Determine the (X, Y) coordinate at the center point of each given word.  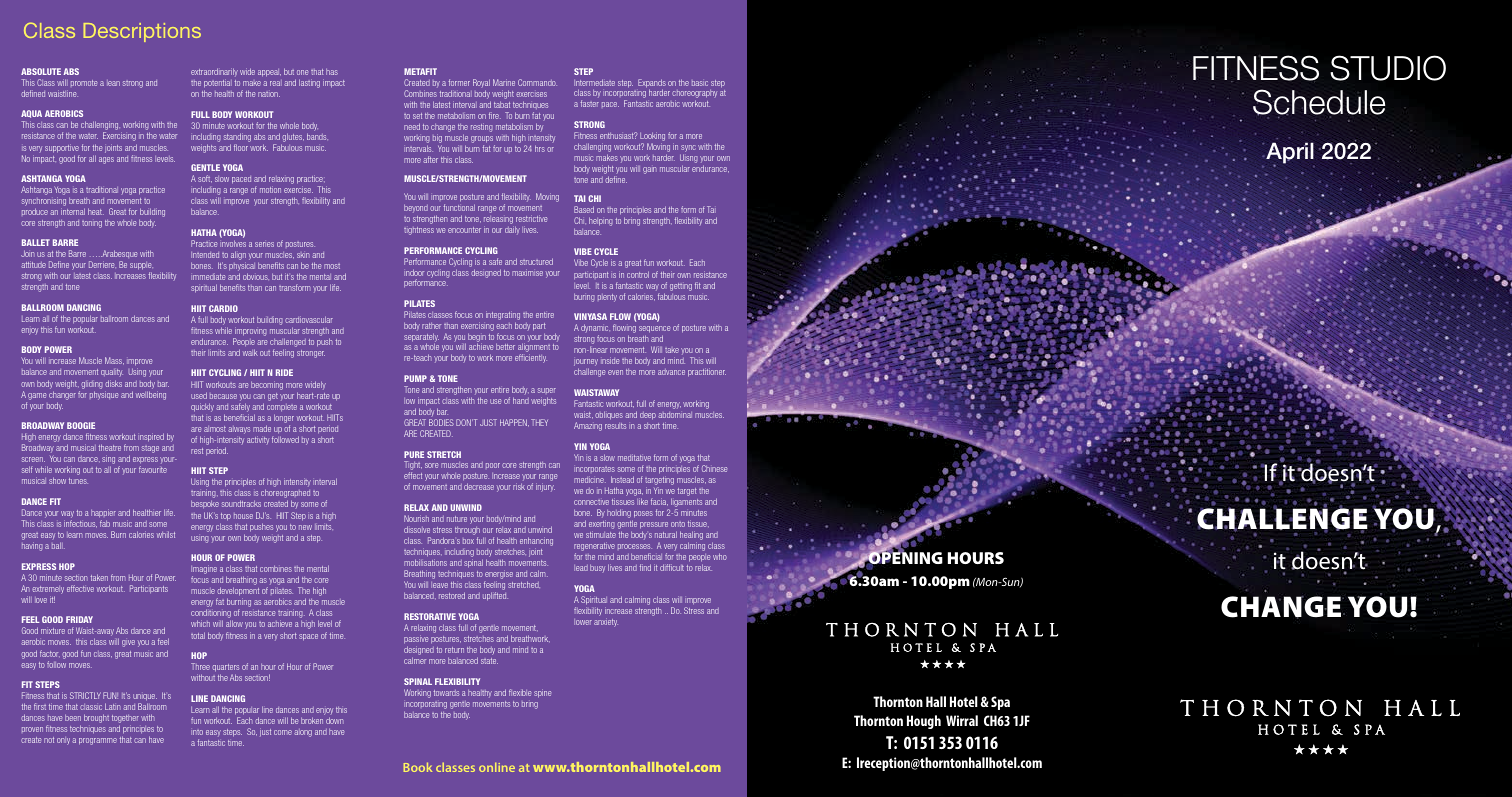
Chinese (714, 468)
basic (700, 83)
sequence (654, 331)
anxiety (606, 622)
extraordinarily (214, 74)
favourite (153, 469)
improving (250, 333)
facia (659, 502)
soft (205, 179)
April (1290, 154)
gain (650, 170)
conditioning (212, 615)
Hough (924, 722)
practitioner (707, 372)
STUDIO (1388, 68)
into (197, 732)
